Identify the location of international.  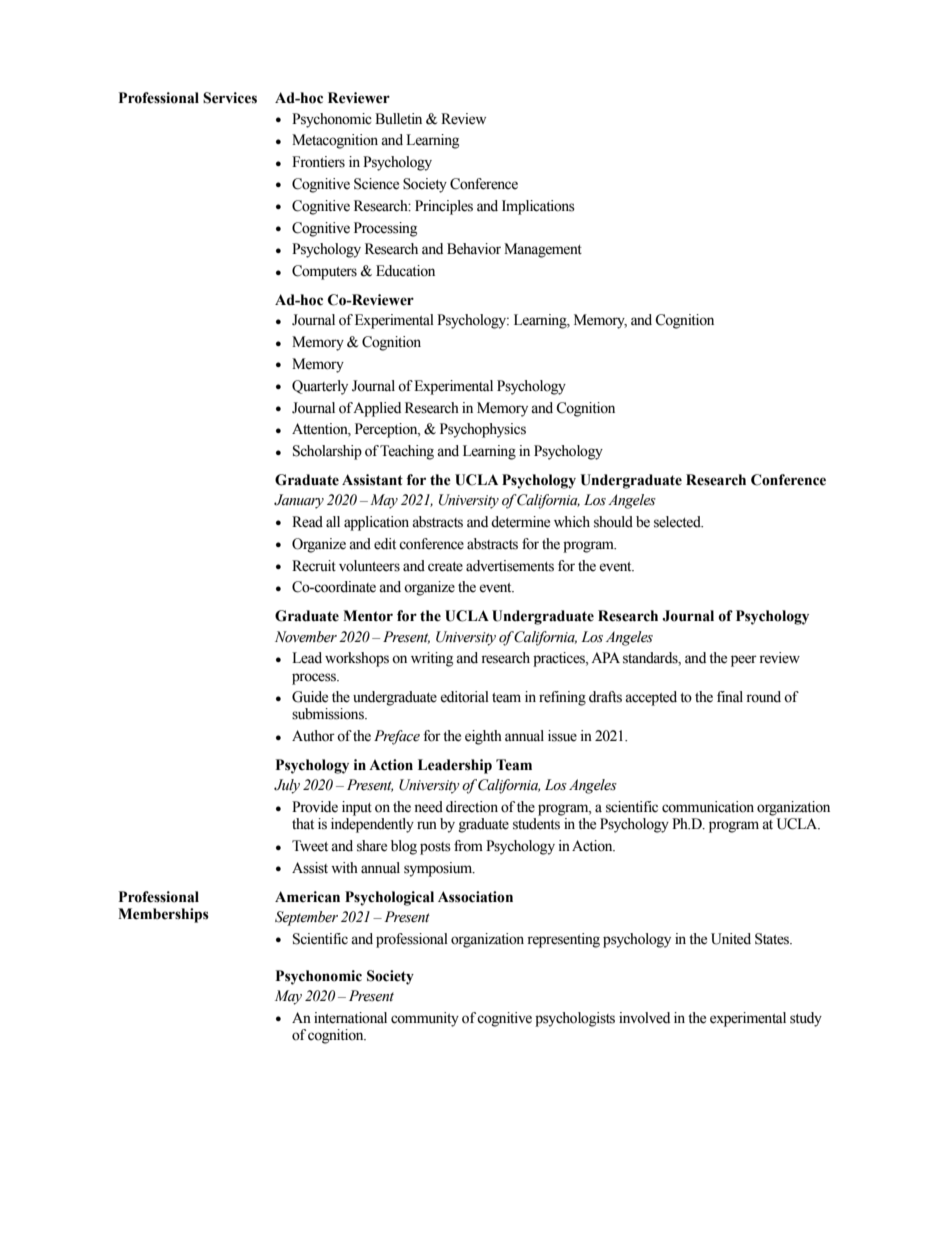
(350, 1018).
